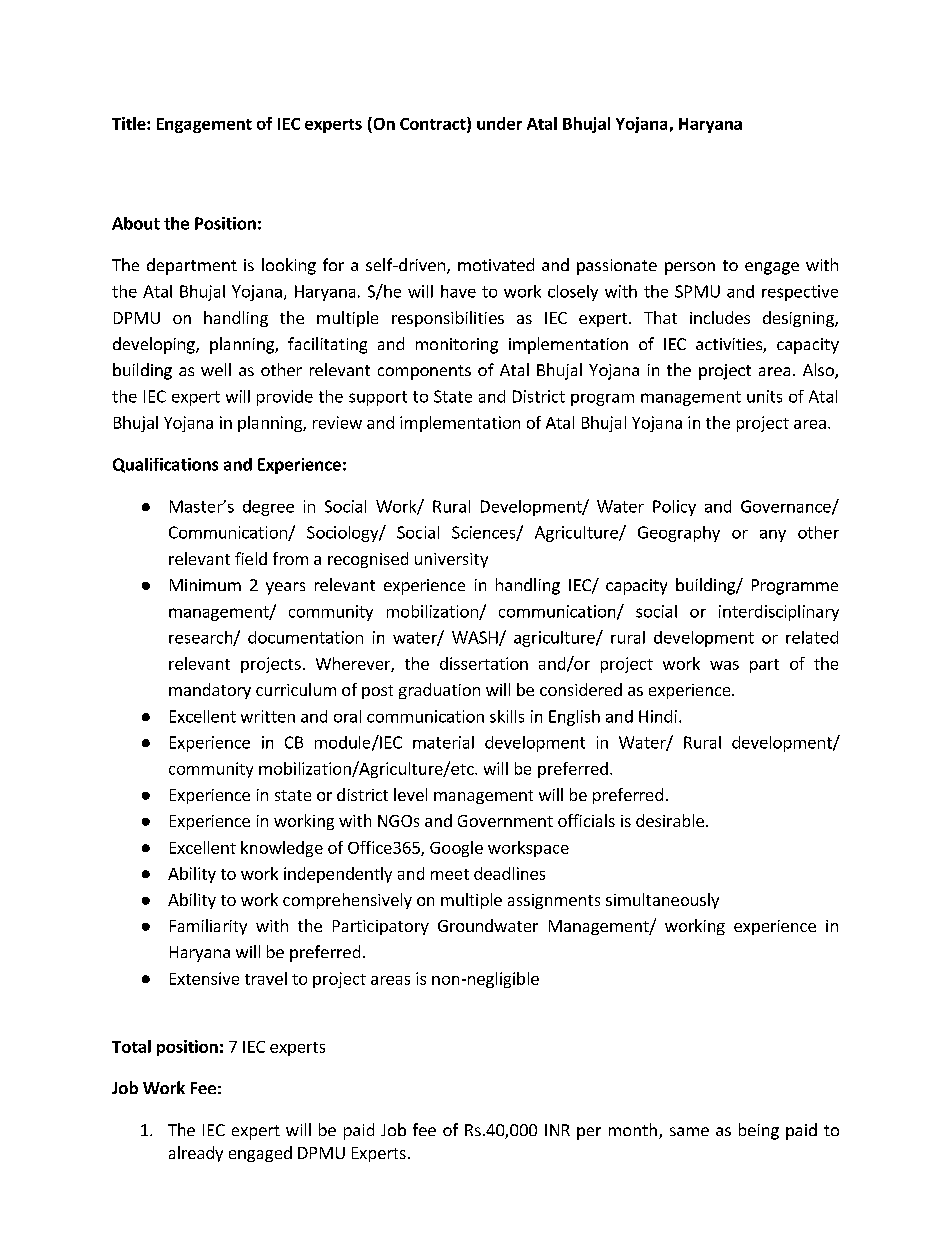  I want to click on knowledge, so click(282, 849).
